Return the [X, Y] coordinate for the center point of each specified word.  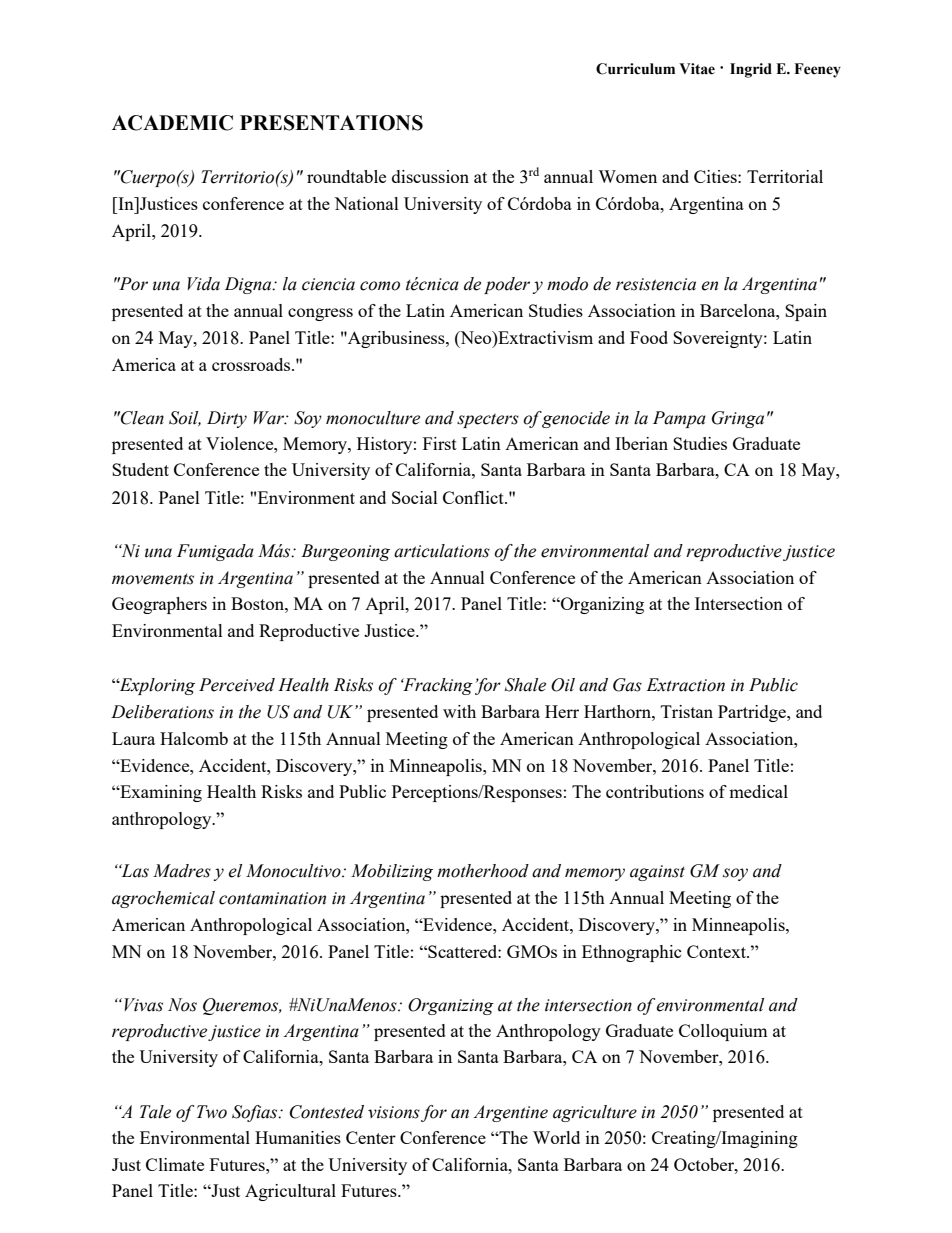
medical [758, 791]
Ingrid [751, 70]
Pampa [679, 419]
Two [212, 1112]
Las [134, 871]
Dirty [227, 419]
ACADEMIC [172, 123]
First [440, 443]
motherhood [483, 871]
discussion [430, 176]
